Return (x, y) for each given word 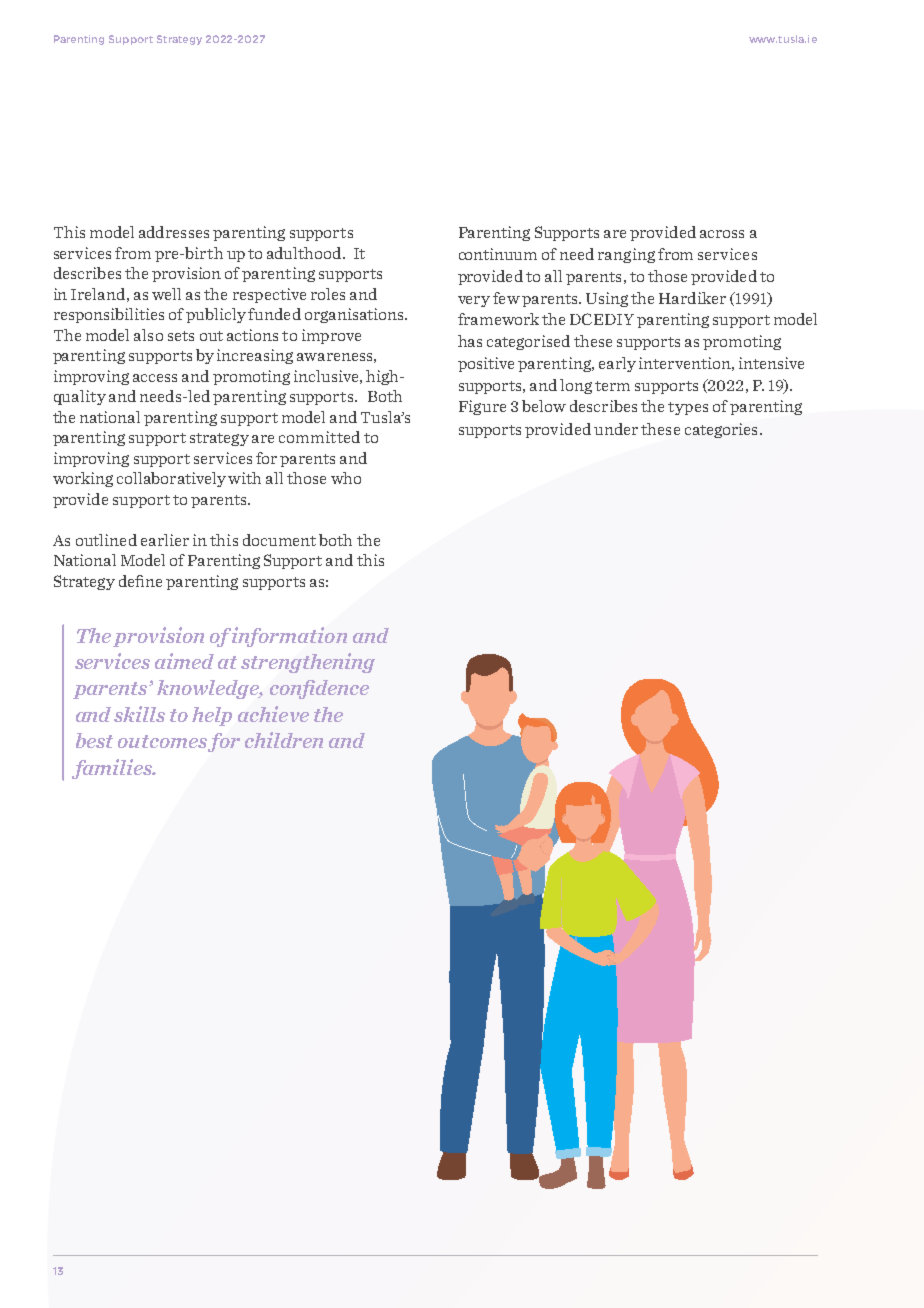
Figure (482, 407)
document (279, 540)
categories (721, 430)
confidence (319, 689)
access (155, 378)
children (284, 740)
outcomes (163, 743)
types (688, 408)
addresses (174, 232)
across (722, 234)
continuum (498, 254)
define (140, 581)
